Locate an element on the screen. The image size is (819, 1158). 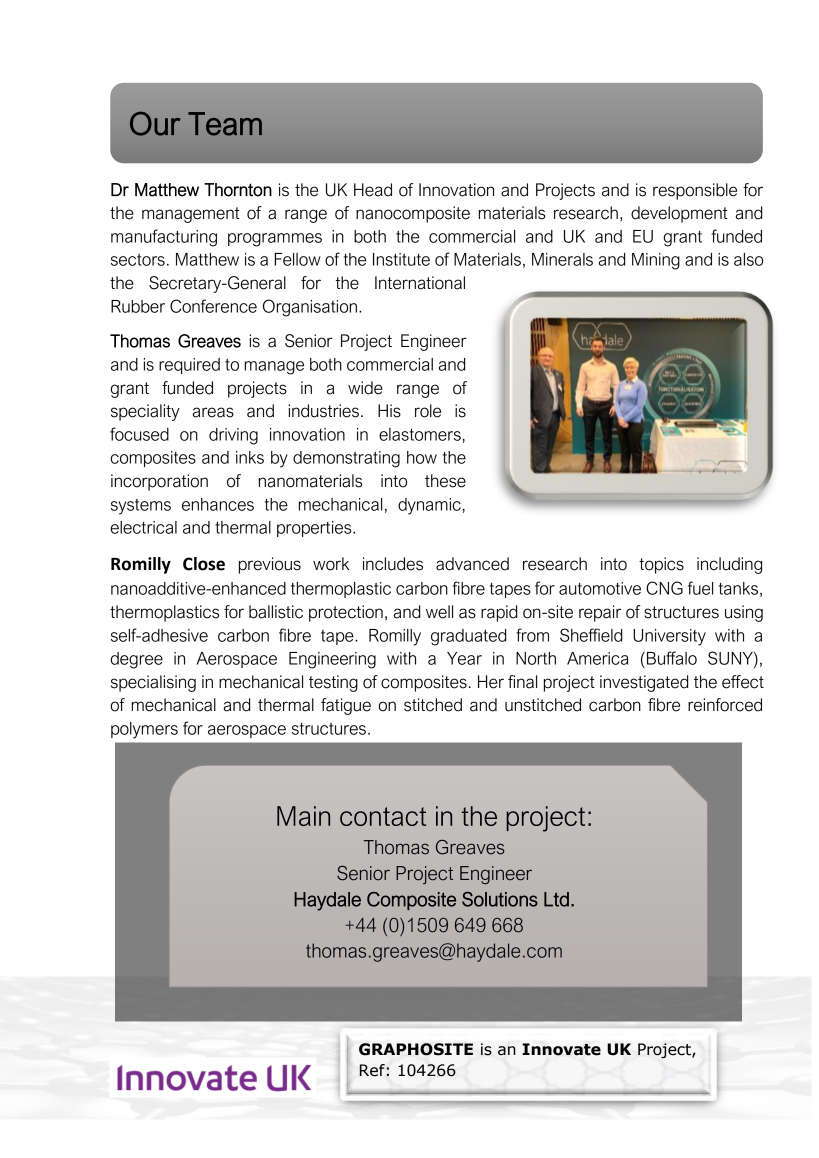
Team is located at coordinates (225, 124).
